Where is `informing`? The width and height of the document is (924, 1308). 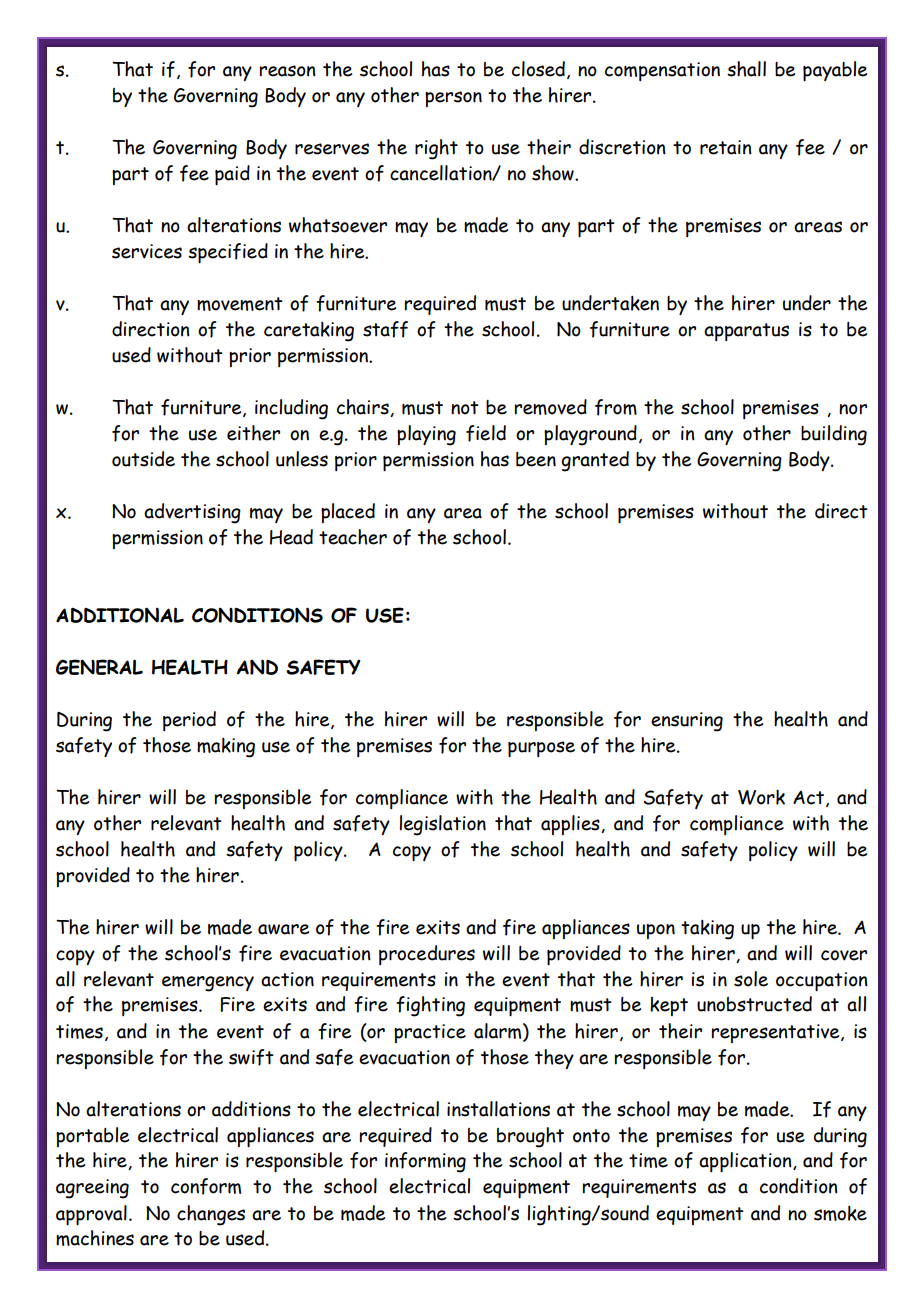 informing is located at coordinates (425, 1162).
